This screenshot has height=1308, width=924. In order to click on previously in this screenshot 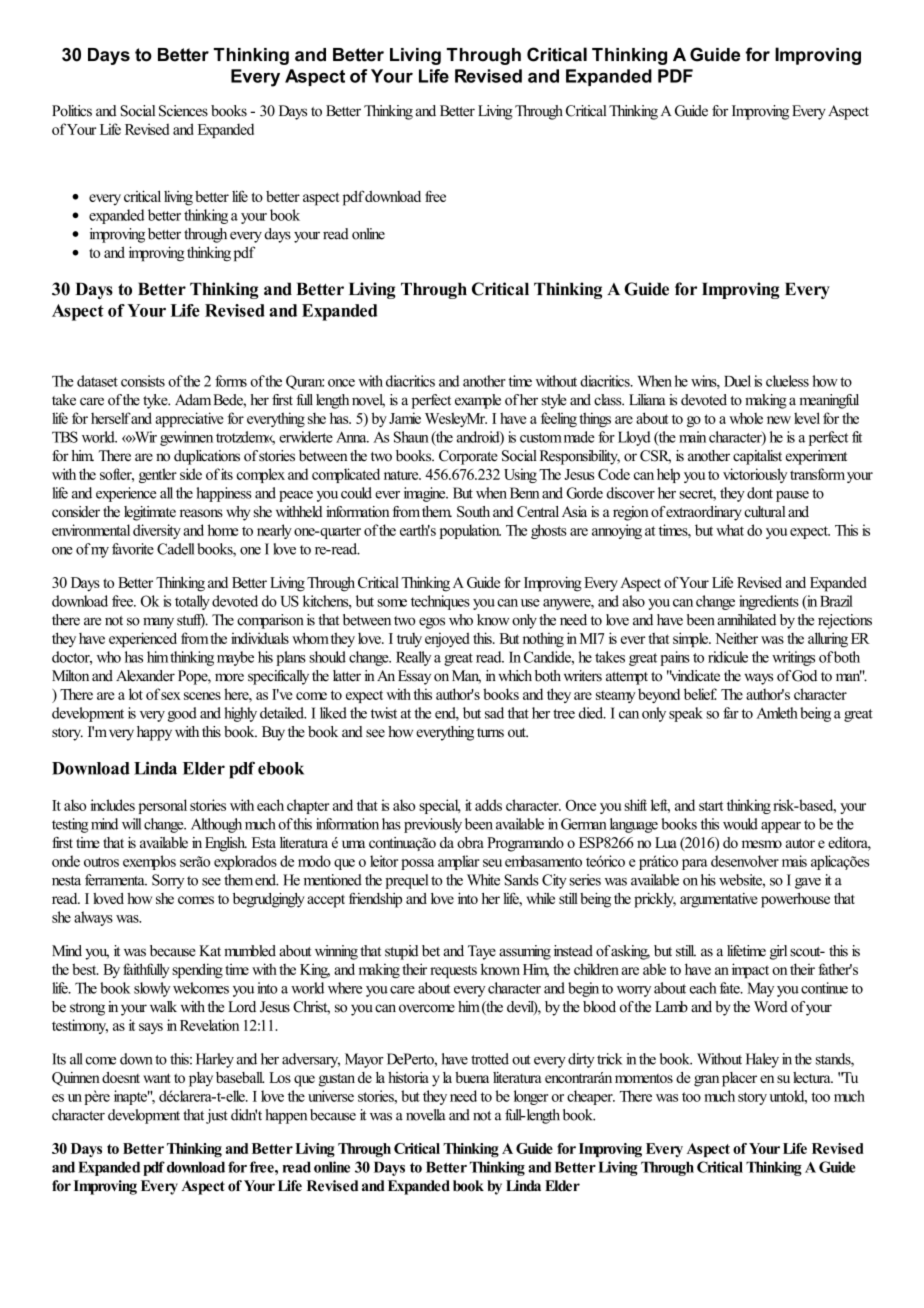, I will do `click(433, 825)`.
